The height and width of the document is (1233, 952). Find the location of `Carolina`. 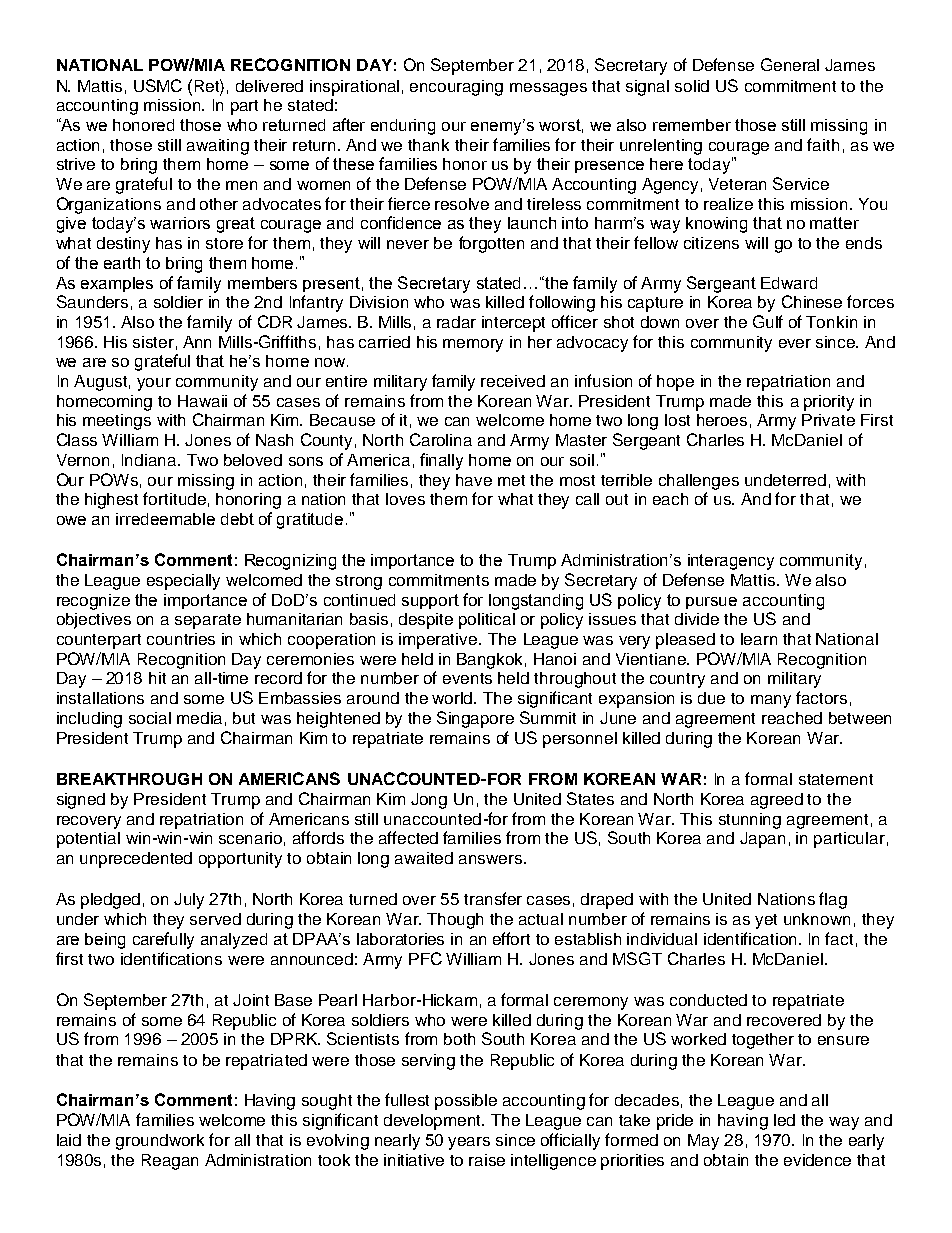

Carolina is located at coordinates (441, 439).
